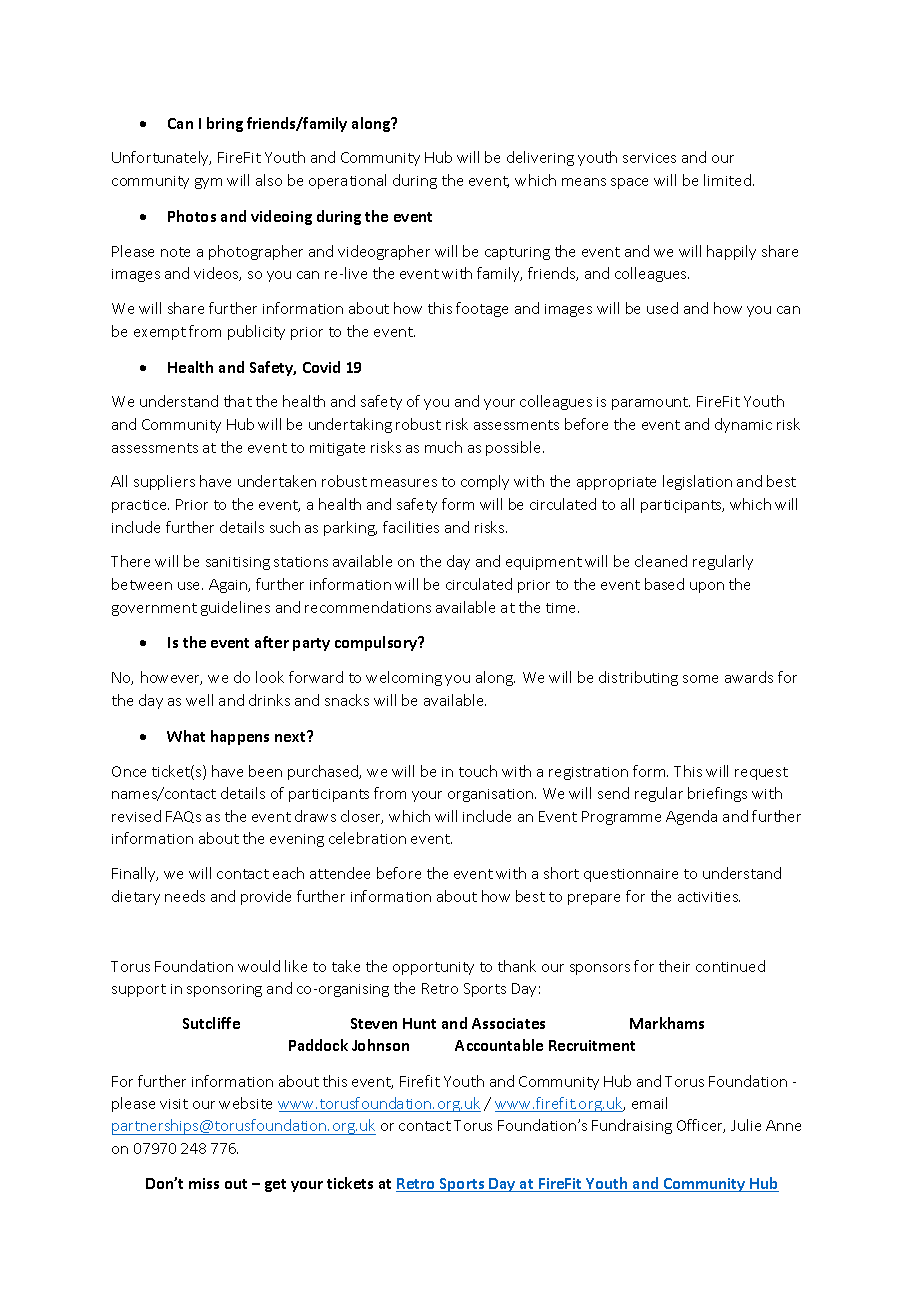 The width and height of the page is (924, 1308). What do you see at coordinates (347, 181) in the page?
I see `operational` at bounding box center [347, 181].
